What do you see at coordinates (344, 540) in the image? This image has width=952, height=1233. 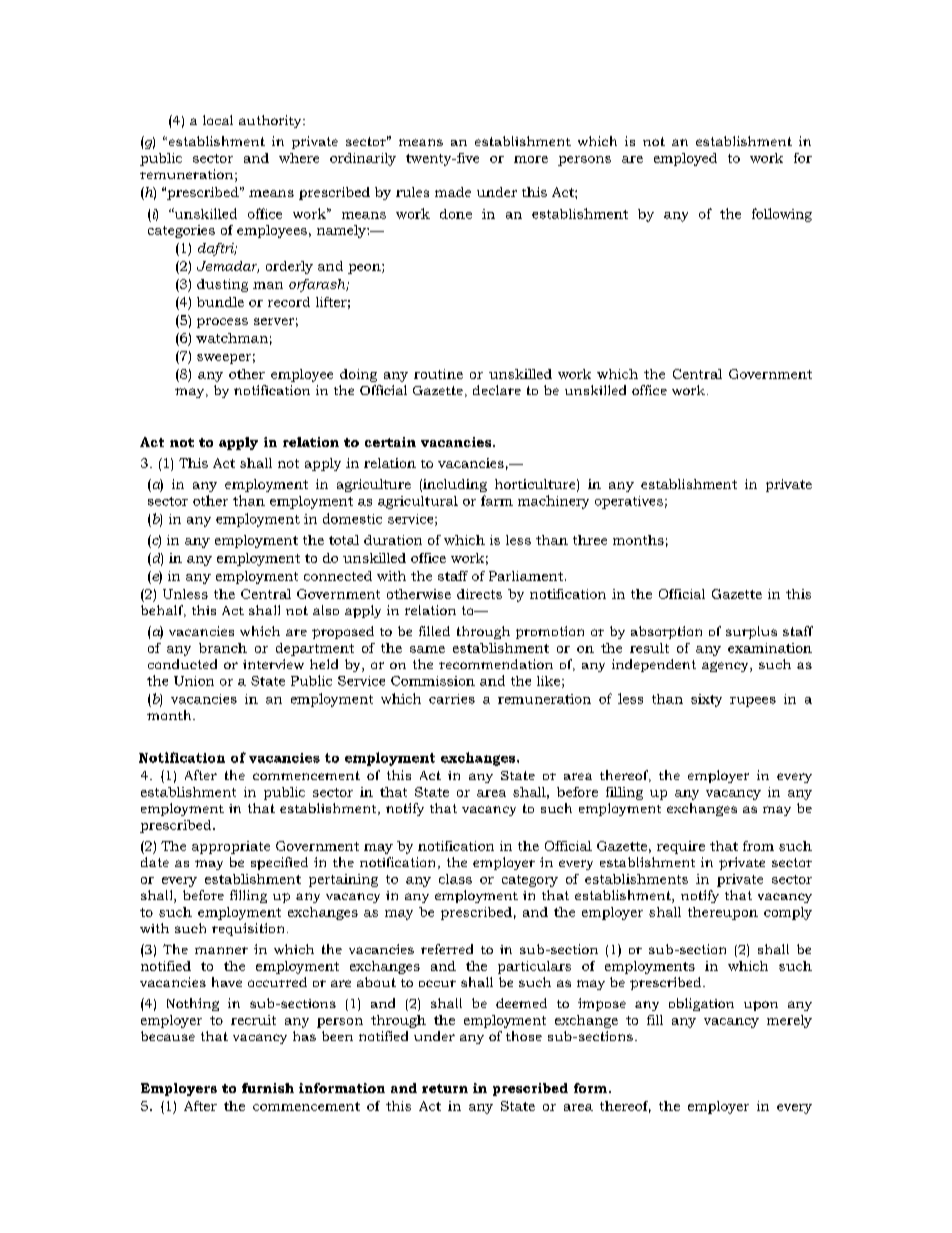 I see `total` at bounding box center [344, 540].
